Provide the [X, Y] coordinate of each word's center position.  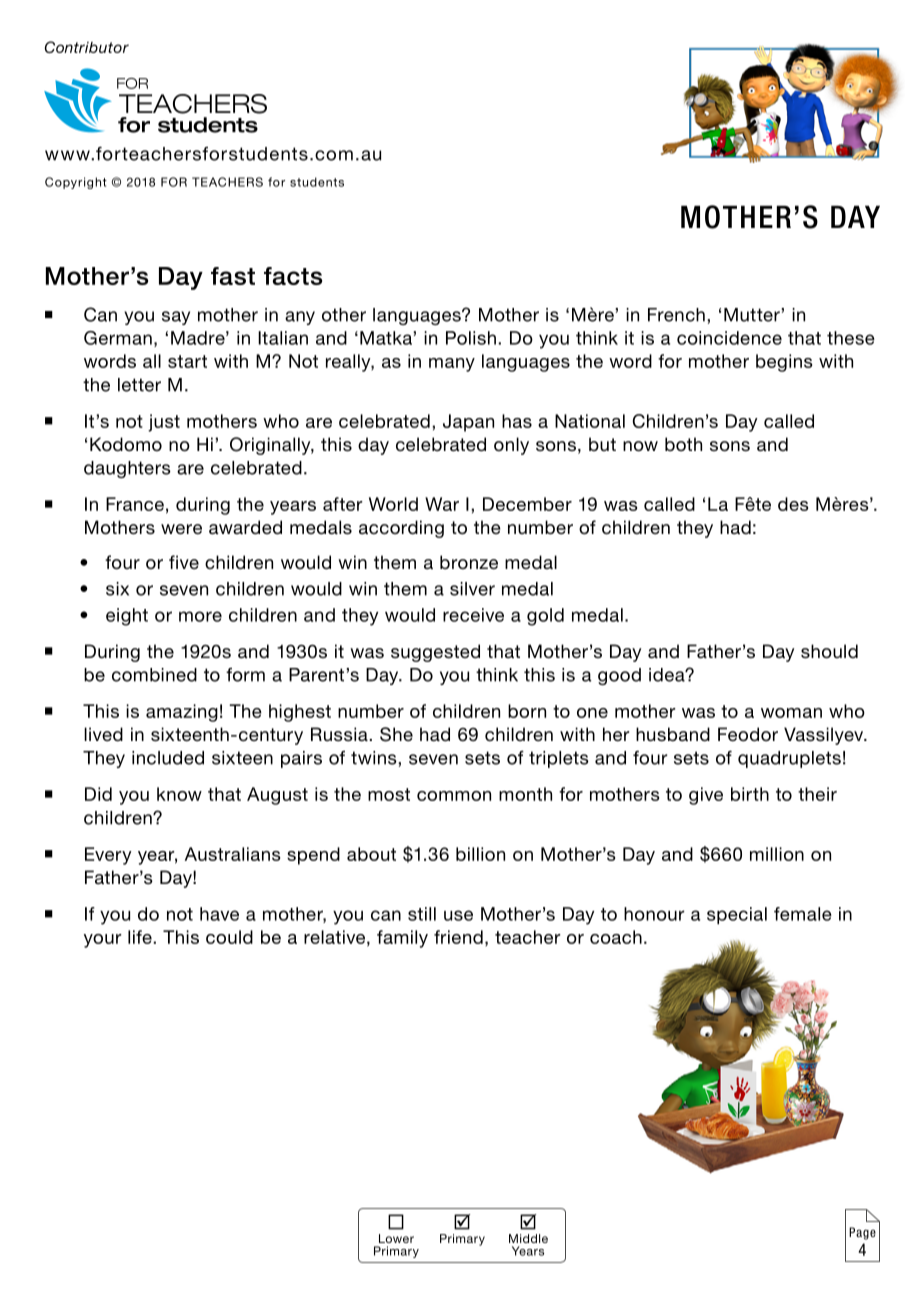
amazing [182, 713]
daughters [127, 469]
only [511, 446]
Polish [471, 338]
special [737, 915]
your [103, 941]
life [141, 937]
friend [458, 937]
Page [862, 1233]
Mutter [753, 315]
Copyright [76, 183]
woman [791, 713]
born [527, 711]
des [793, 504]
